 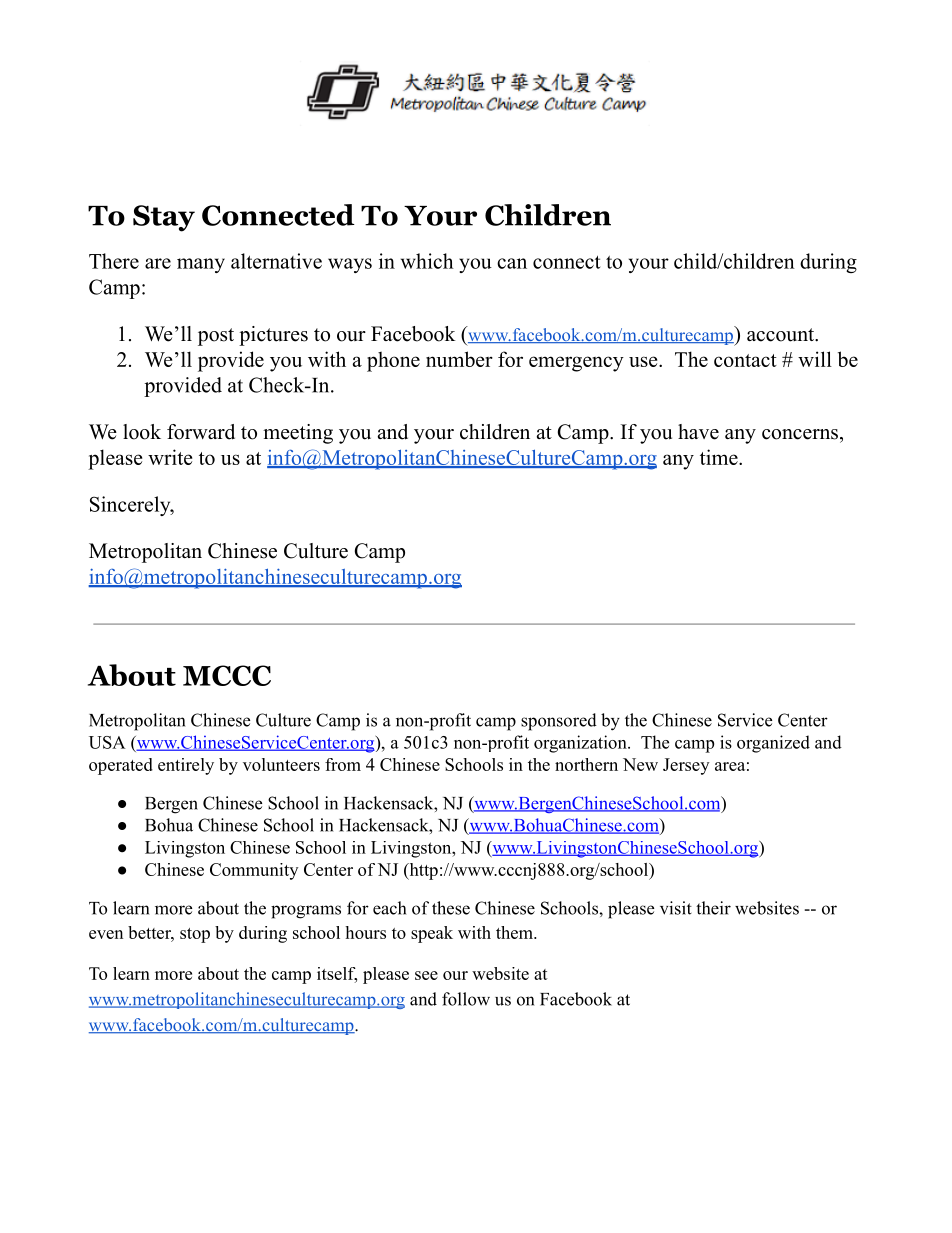 I want to click on many, so click(x=201, y=265).
